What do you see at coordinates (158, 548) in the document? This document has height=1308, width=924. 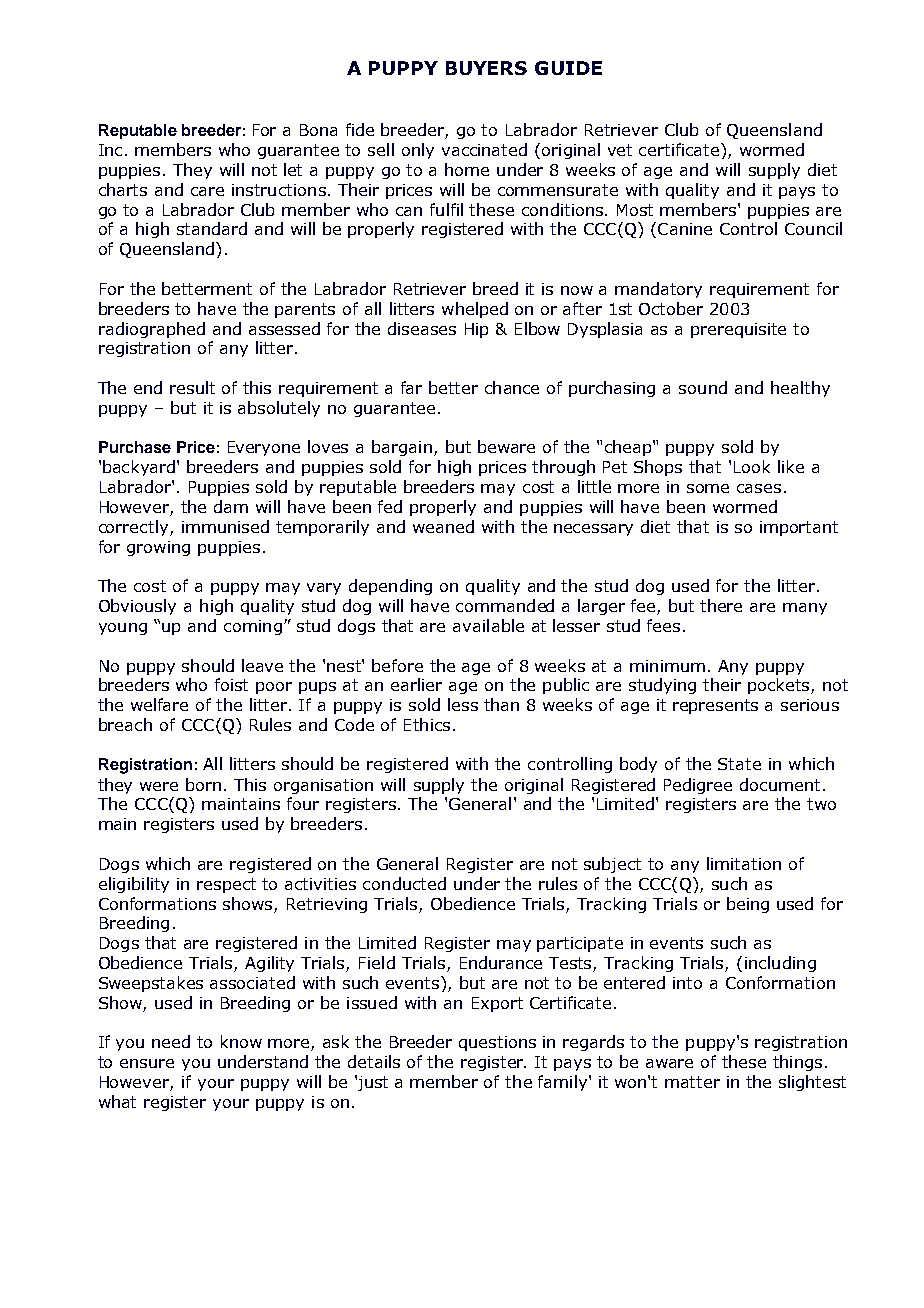 I see `growing` at bounding box center [158, 548].
